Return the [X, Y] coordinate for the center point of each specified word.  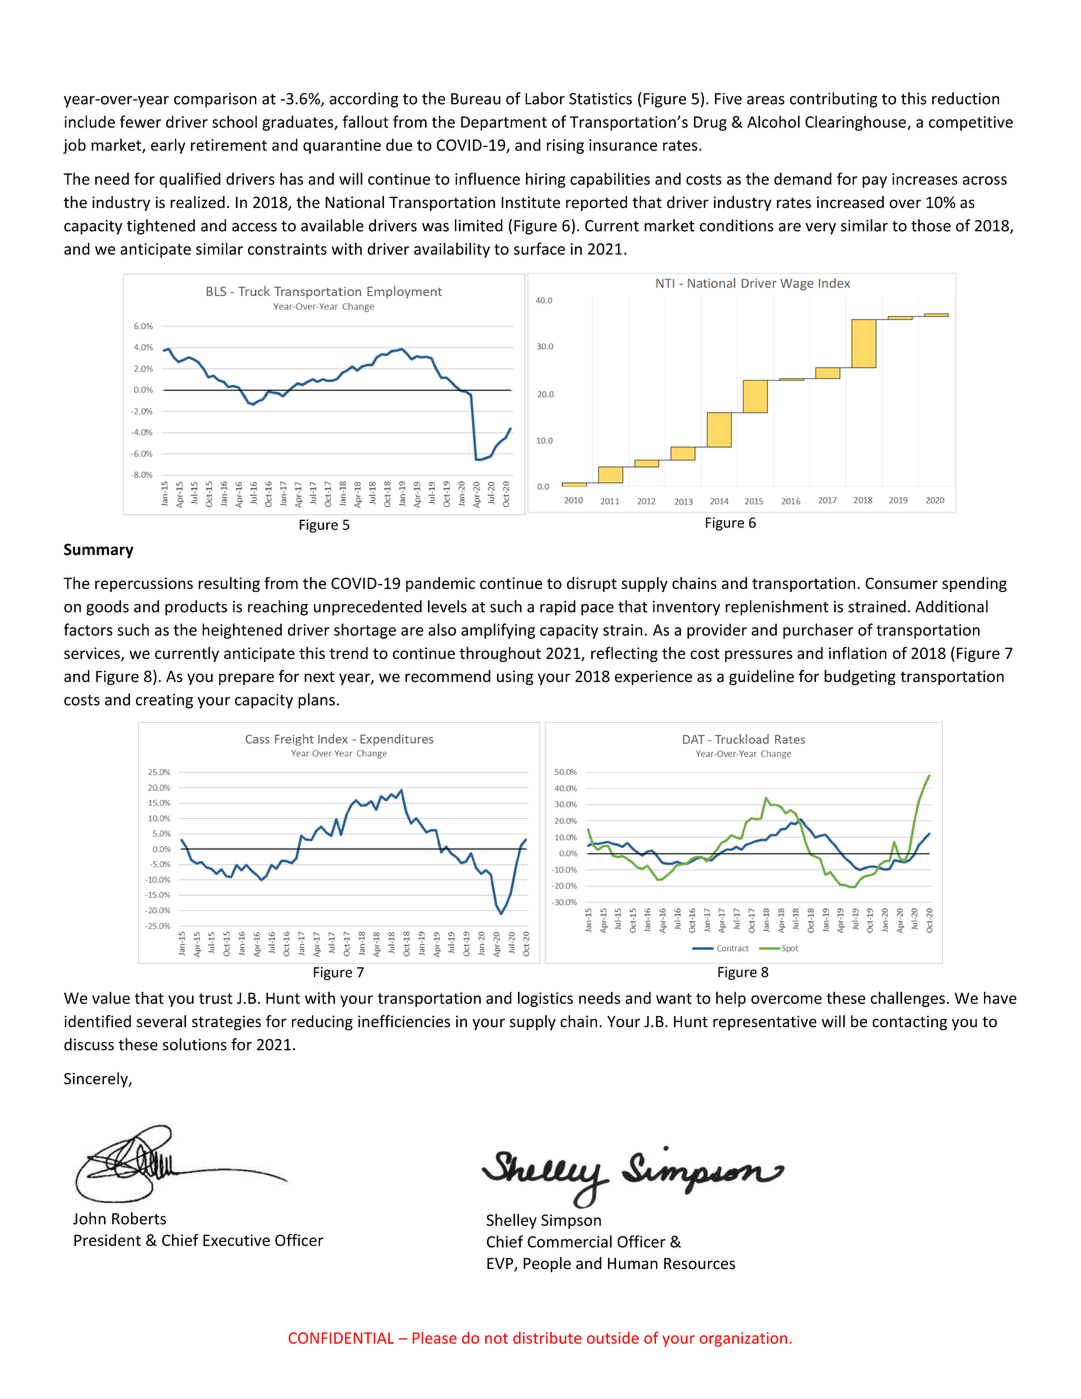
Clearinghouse [856, 123]
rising [565, 146]
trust [216, 998]
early [168, 146]
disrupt [592, 584]
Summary [99, 551]
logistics [545, 999]
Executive [236, 1240]
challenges [907, 999]
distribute [547, 1338]
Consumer [901, 583]
